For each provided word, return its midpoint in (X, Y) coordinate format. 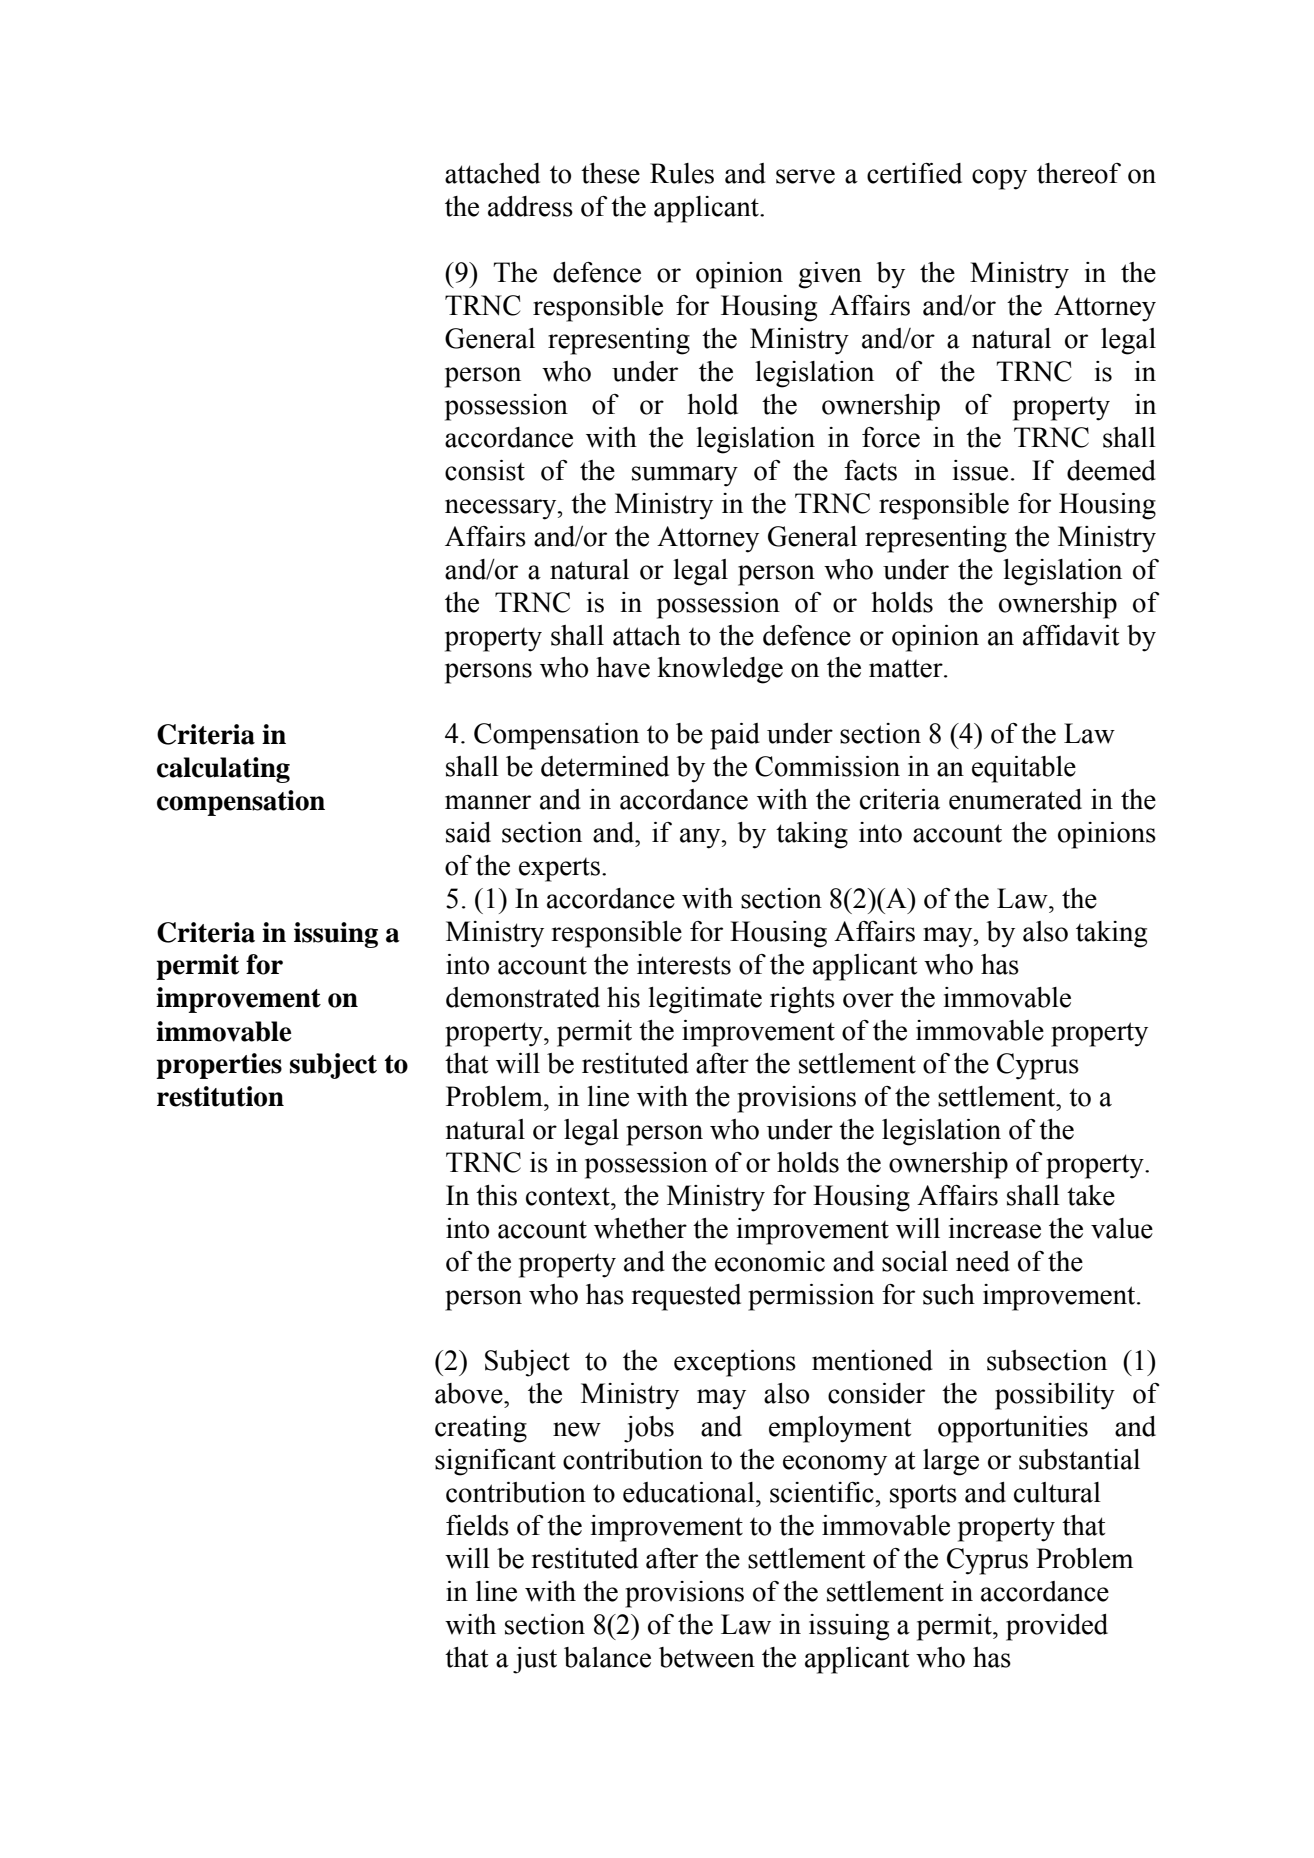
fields (477, 1525)
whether (640, 1228)
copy (999, 179)
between (707, 1657)
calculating (223, 770)
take (1091, 1195)
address (530, 206)
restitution (220, 1096)
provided (1057, 1627)
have (623, 667)
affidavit (1071, 635)
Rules (682, 173)
